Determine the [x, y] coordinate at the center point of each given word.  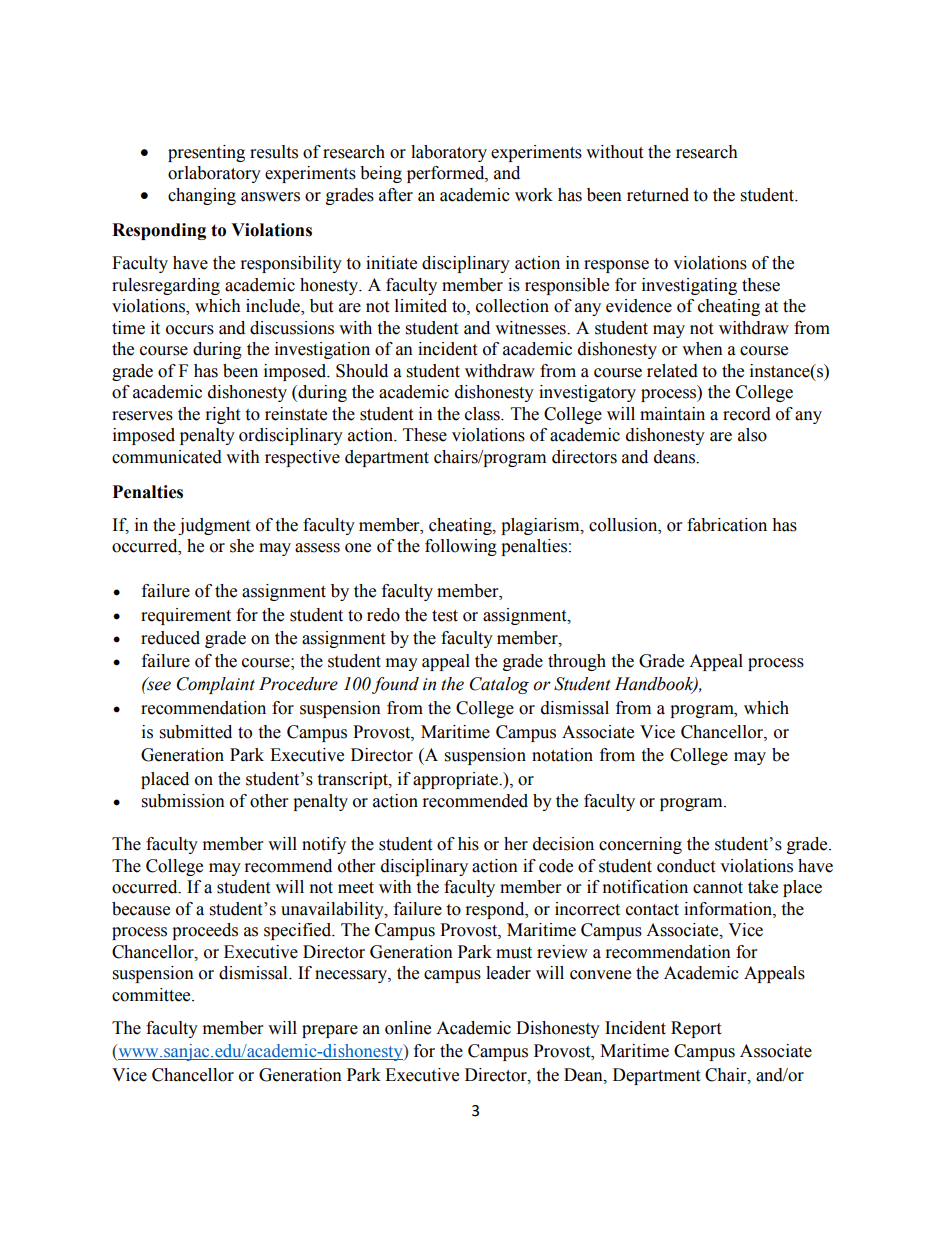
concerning [640, 845]
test [445, 616]
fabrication [727, 525]
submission [183, 801]
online [408, 1028]
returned [658, 195]
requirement [186, 616]
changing [202, 196]
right [223, 415]
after [396, 195]
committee [152, 995]
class [483, 414]
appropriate [456, 780]
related [672, 371]
